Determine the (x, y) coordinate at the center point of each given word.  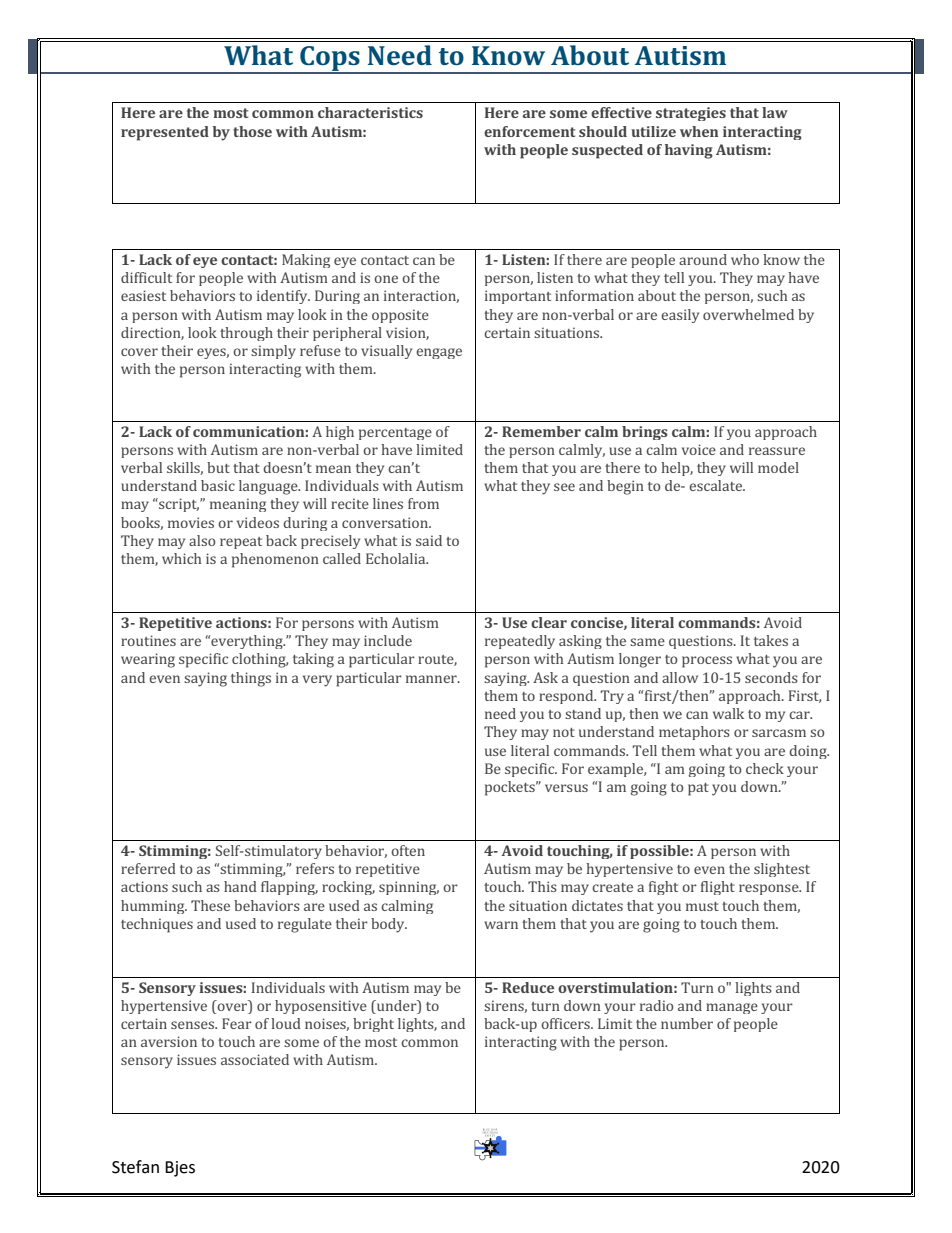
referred (148, 868)
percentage (395, 434)
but (218, 467)
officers (566, 1023)
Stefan (135, 1167)
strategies (691, 114)
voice (699, 449)
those (252, 131)
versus (566, 788)
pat (698, 789)
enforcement (529, 131)
